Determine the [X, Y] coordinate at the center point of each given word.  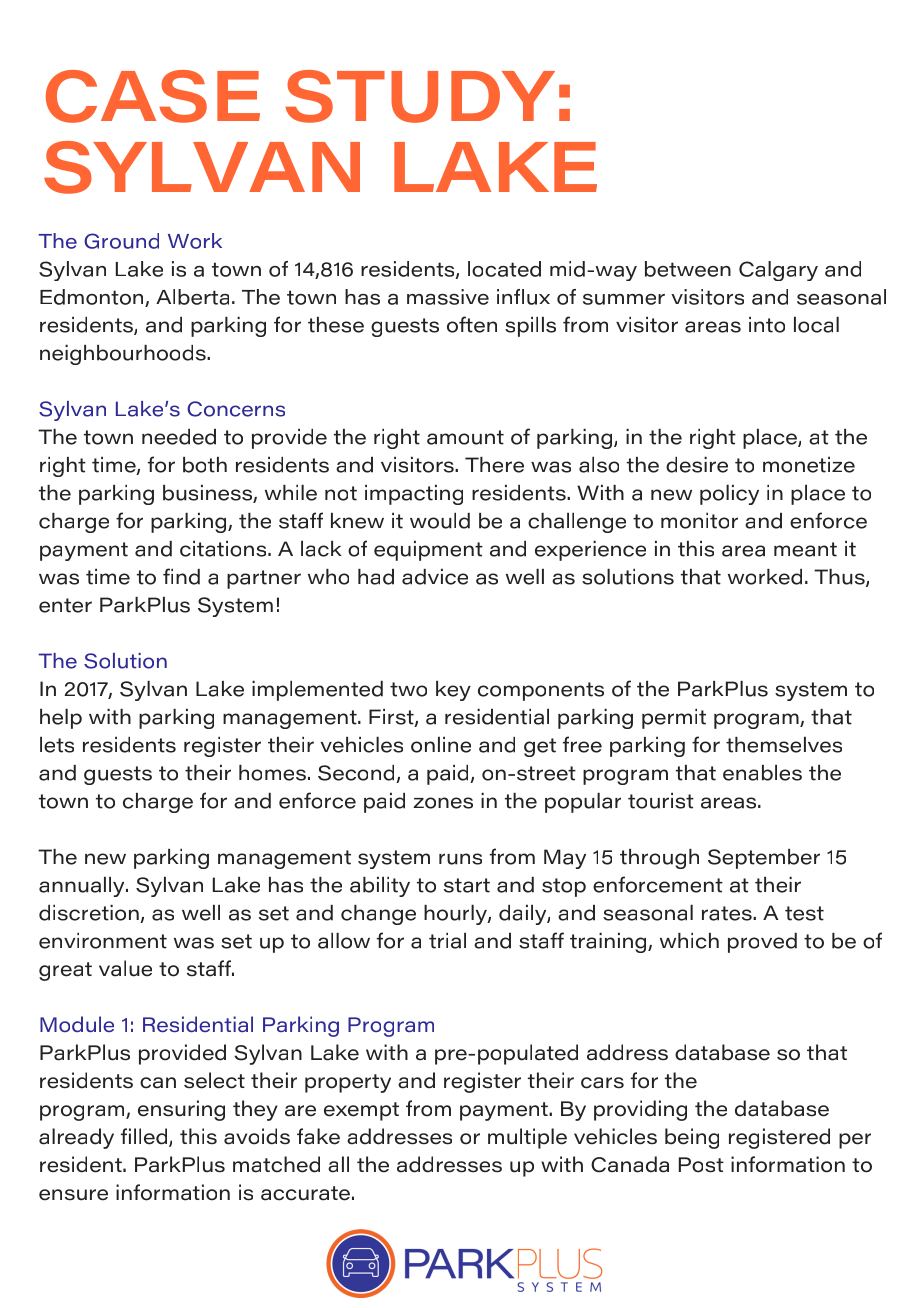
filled [145, 1137]
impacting [414, 494]
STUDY [420, 96]
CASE [153, 96]
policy [729, 494]
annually [83, 886]
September [764, 859]
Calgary [778, 271]
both [205, 465]
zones [443, 803]
